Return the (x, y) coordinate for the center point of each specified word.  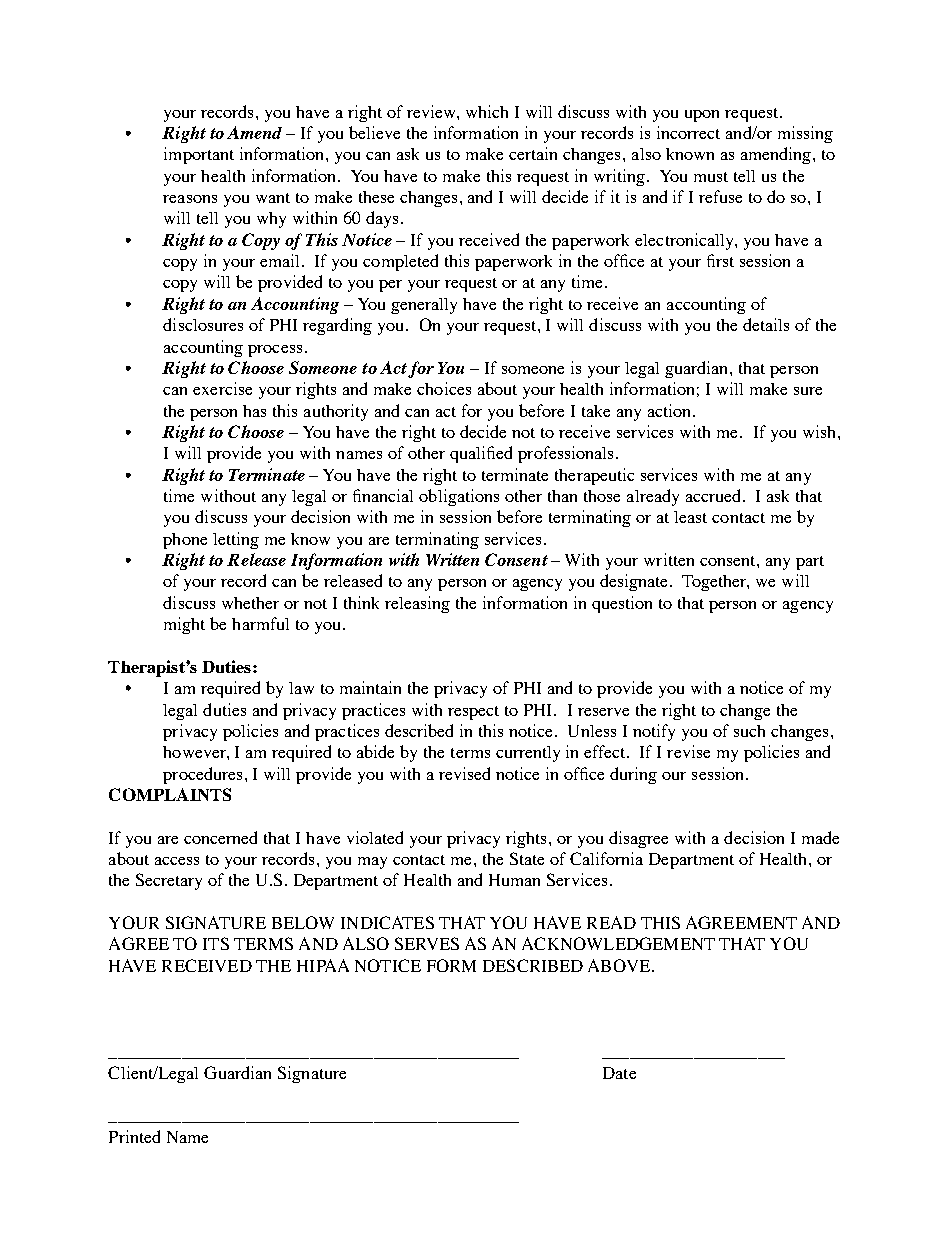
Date (619, 1073)
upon (702, 116)
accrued (715, 495)
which (487, 111)
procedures (202, 775)
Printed (134, 1136)
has (254, 411)
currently (528, 754)
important (199, 155)
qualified (481, 454)
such (749, 731)
